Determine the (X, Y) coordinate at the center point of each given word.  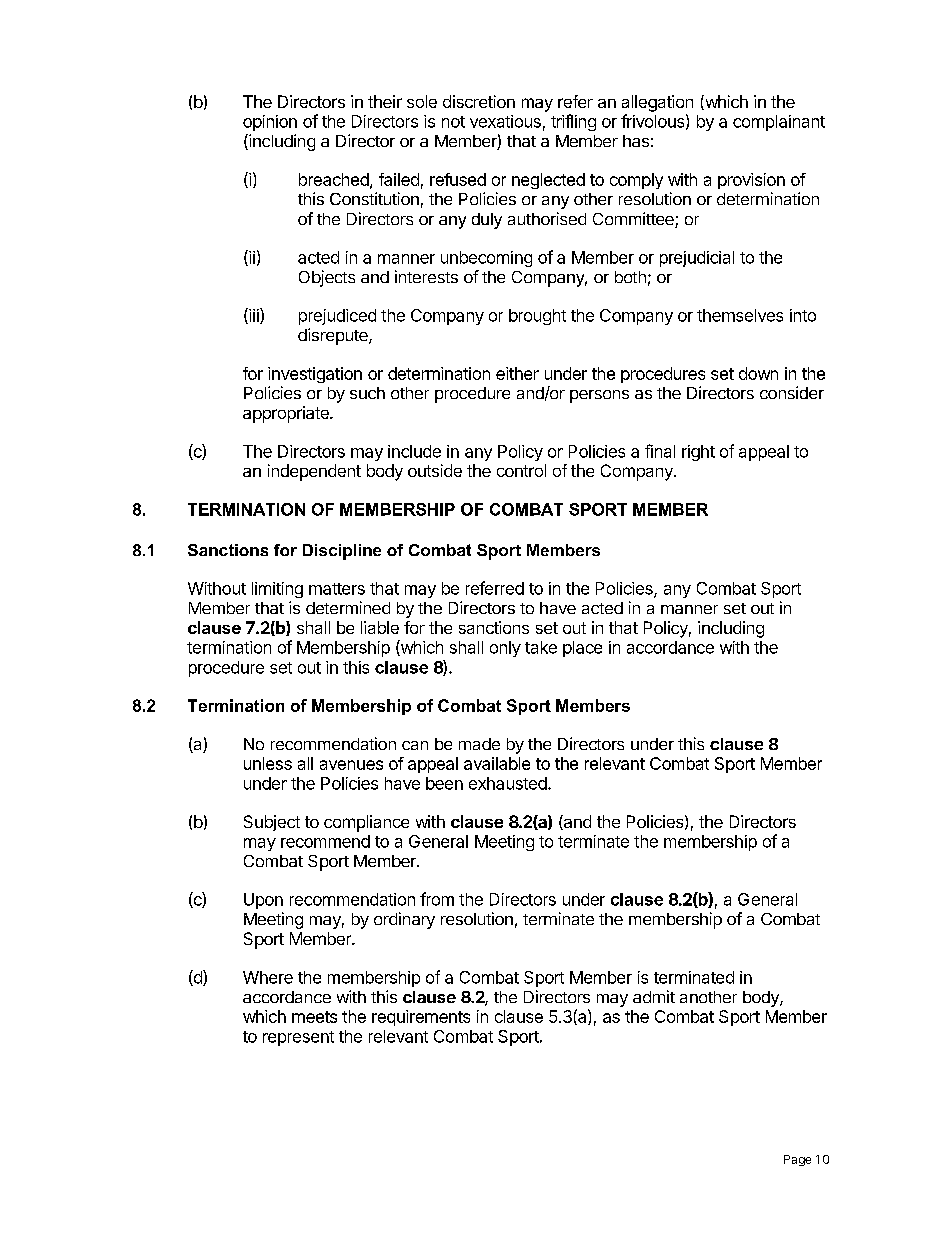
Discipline (342, 552)
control (521, 470)
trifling (573, 122)
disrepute (334, 336)
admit (654, 996)
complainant (779, 123)
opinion (270, 123)
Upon (263, 901)
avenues (351, 765)
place (582, 649)
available (497, 763)
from (437, 899)
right (698, 453)
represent (298, 1038)
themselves (740, 315)
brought (537, 317)
